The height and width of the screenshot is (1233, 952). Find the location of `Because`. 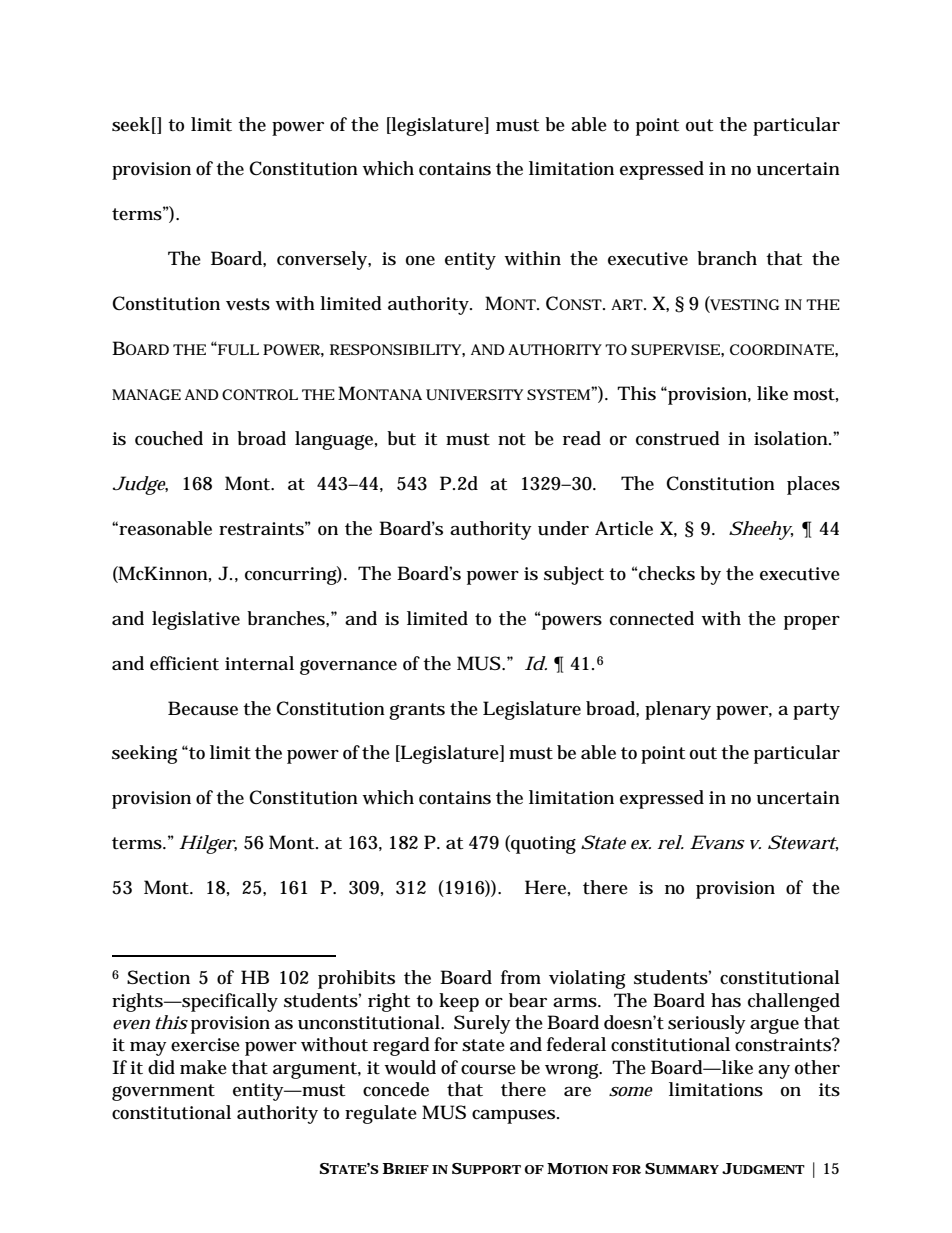

Because is located at coordinates (203, 708).
